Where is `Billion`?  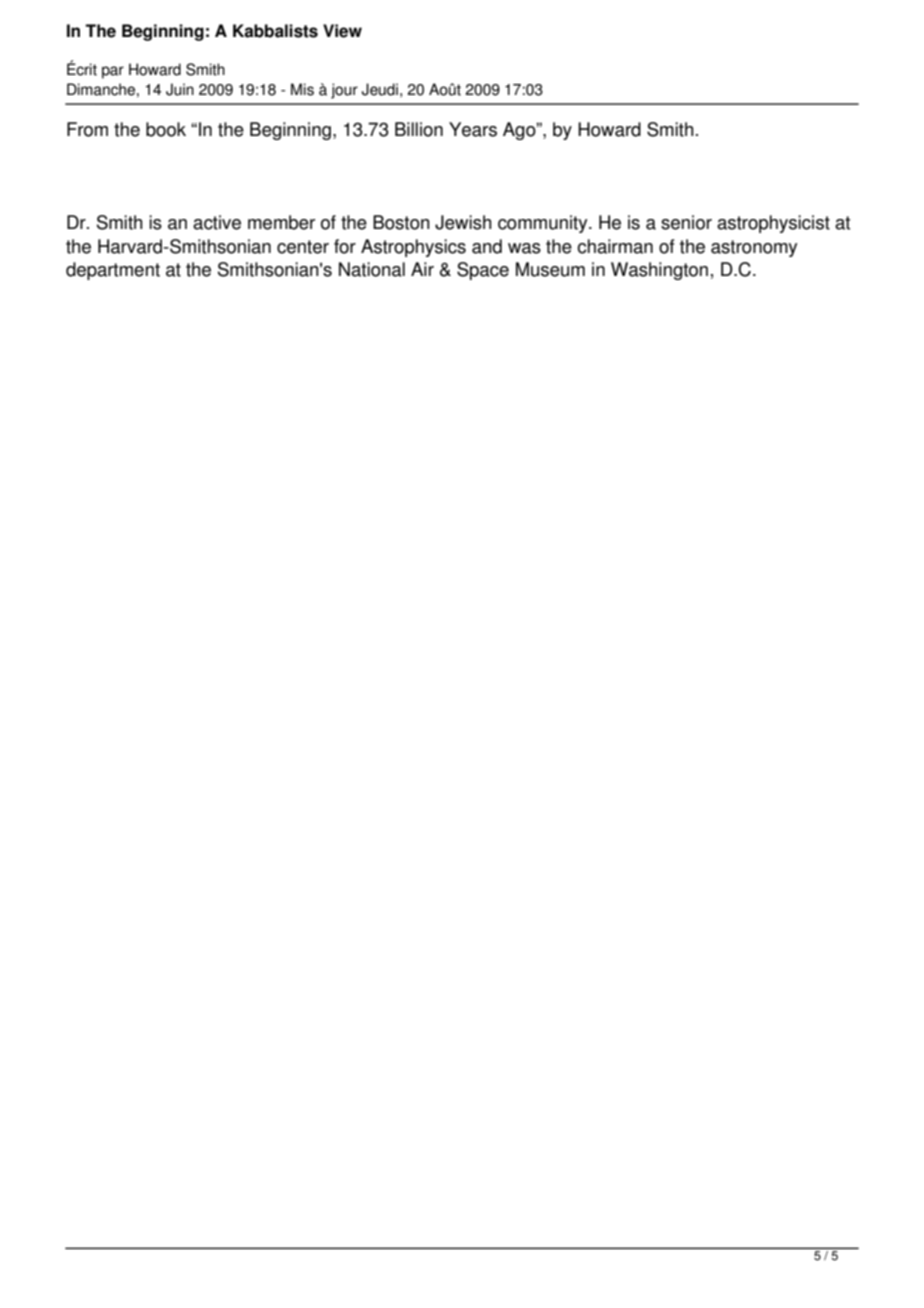 Billion is located at coordinates (419, 129).
